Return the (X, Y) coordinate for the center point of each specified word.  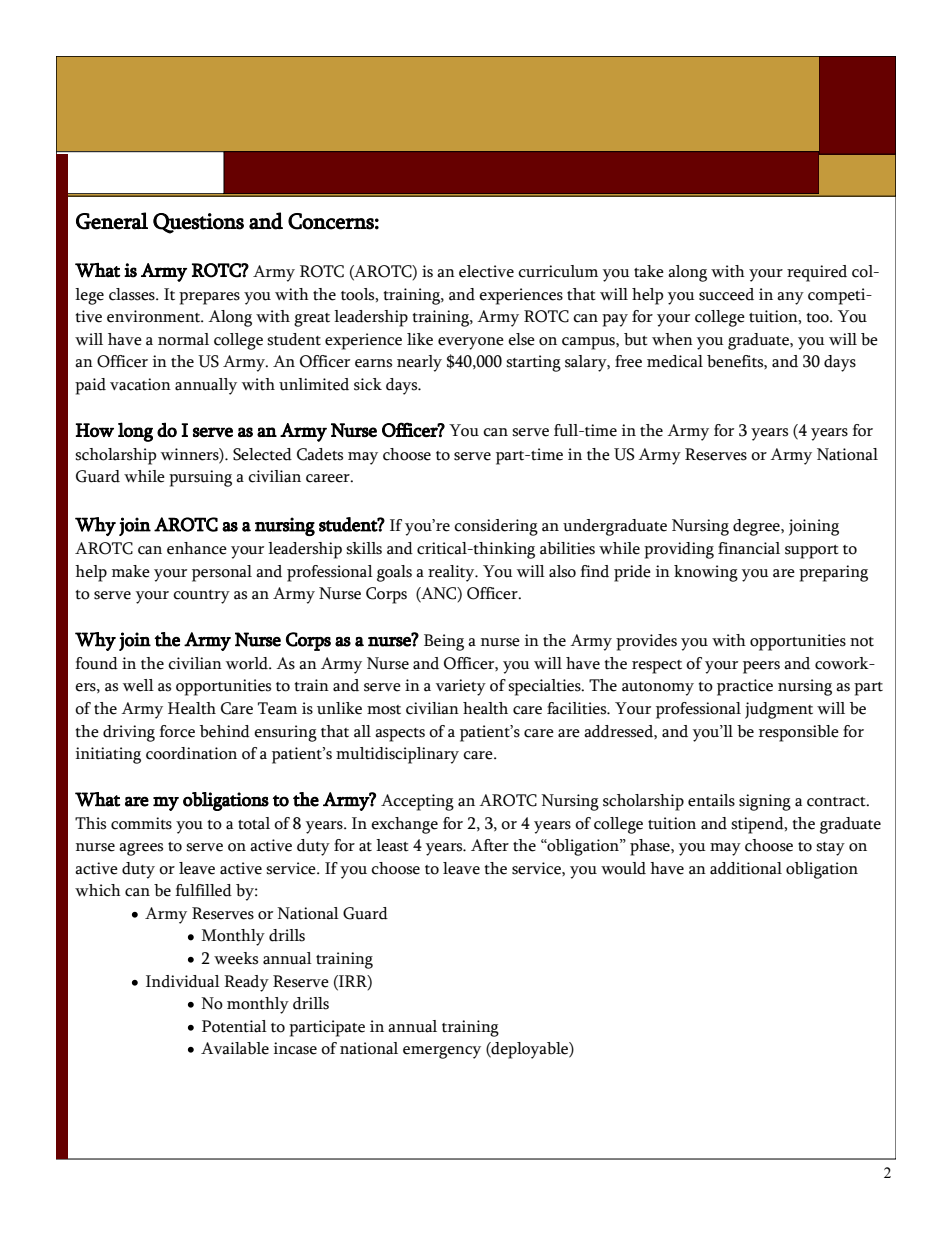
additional (746, 868)
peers (761, 667)
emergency (442, 1052)
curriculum (558, 271)
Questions (198, 223)
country (201, 597)
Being (444, 642)
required (817, 273)
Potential (234, 1026)
